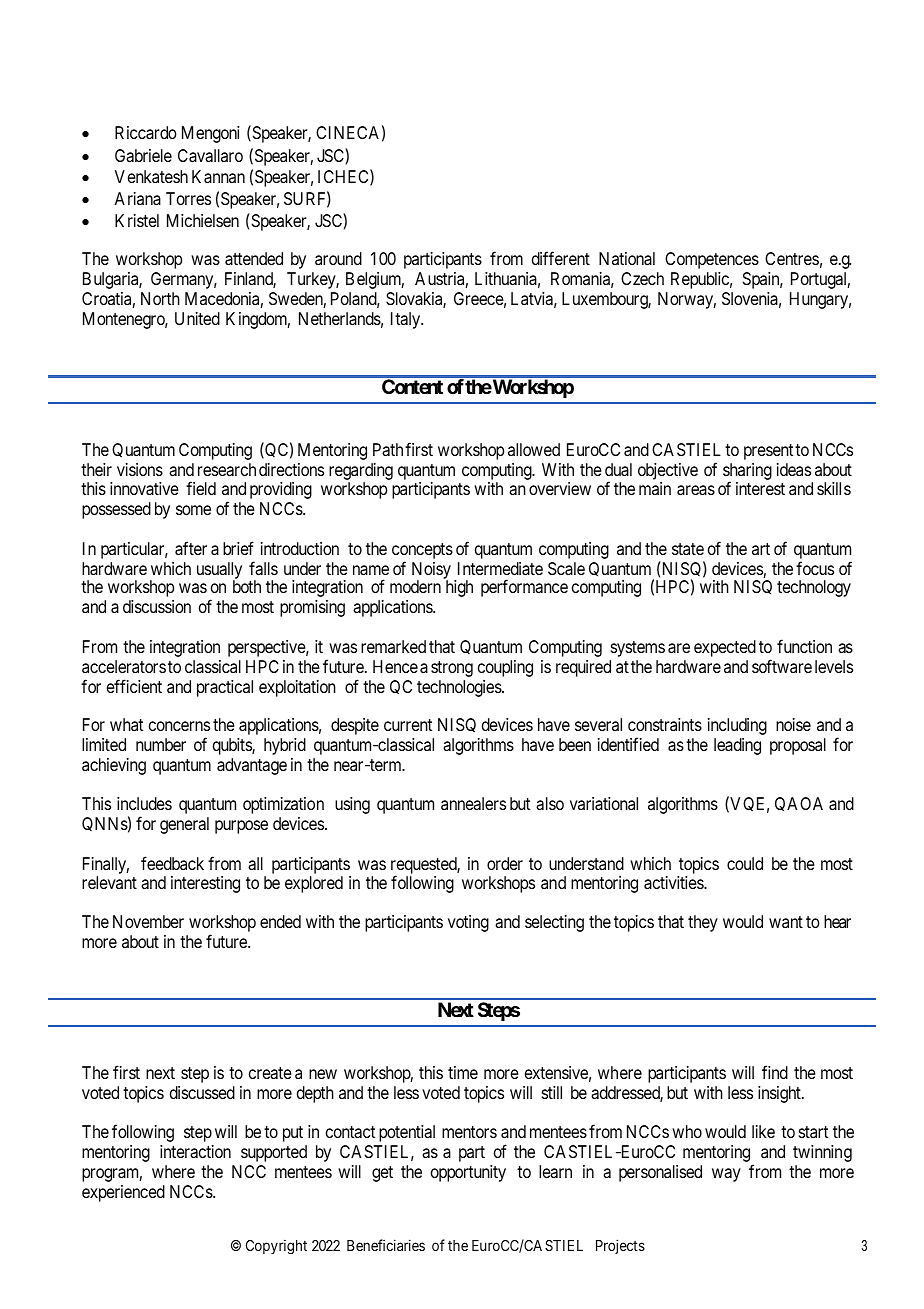 The width and height of the image is (924, 1309). What do you see at coordinates (218, 176) in the image?
I see `Kannan` at bounding box center [218, 176].
